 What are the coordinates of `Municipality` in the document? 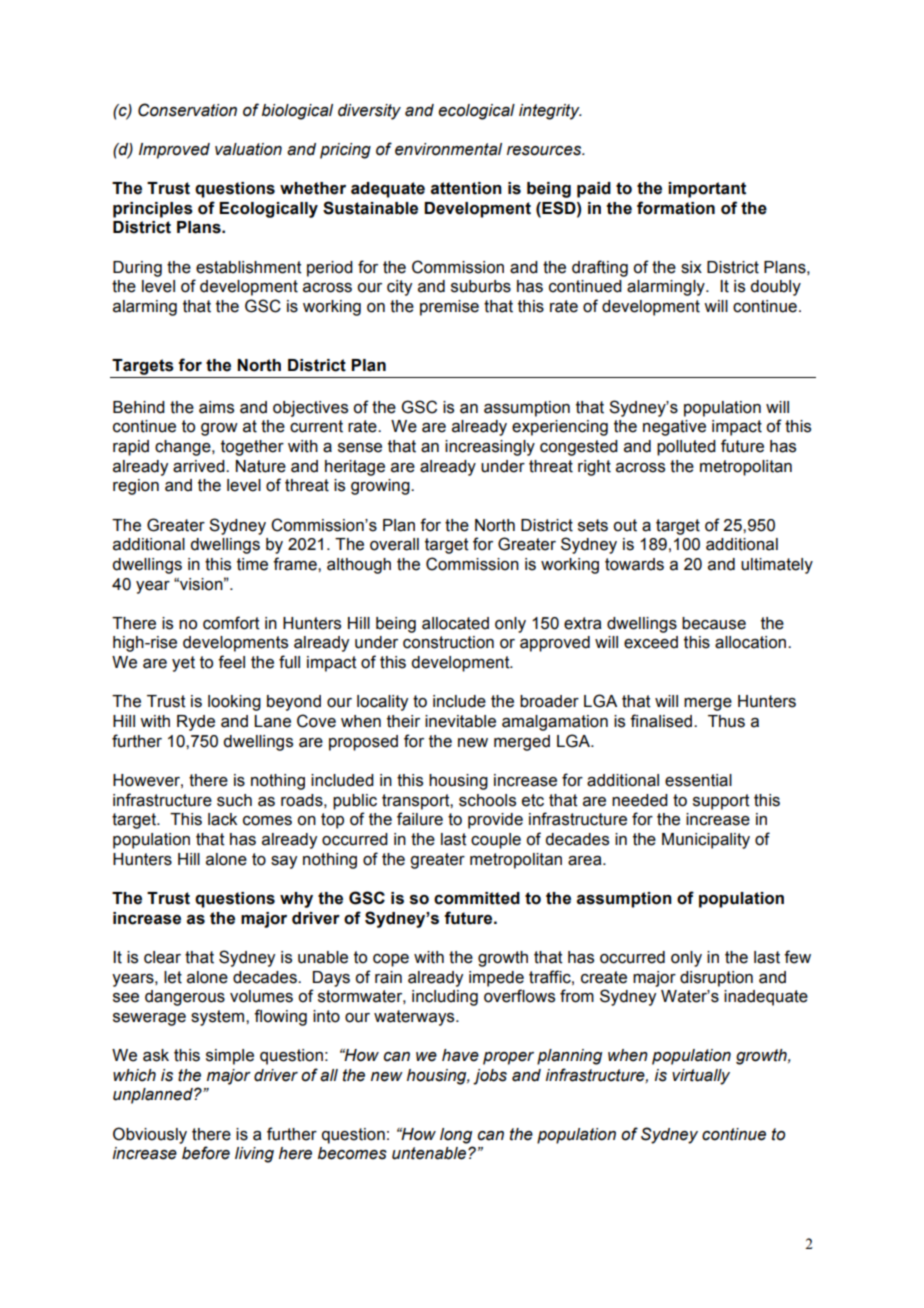 It's located at (706, 841).
